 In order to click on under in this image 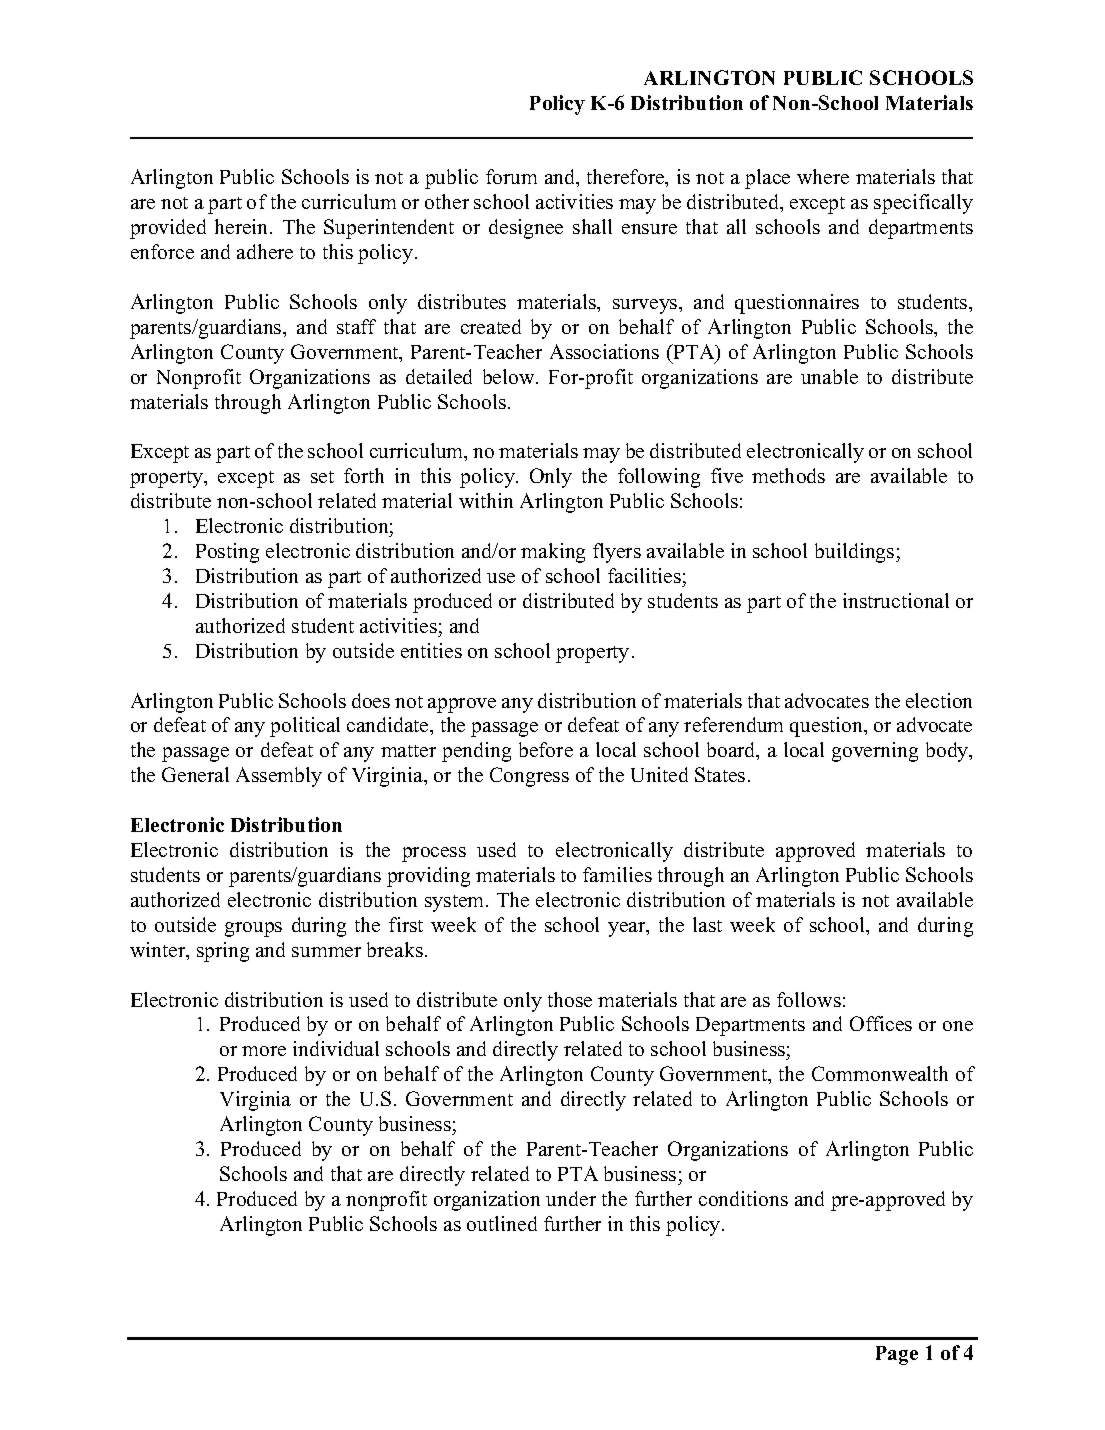, I will do `click(571, 1198)`.
